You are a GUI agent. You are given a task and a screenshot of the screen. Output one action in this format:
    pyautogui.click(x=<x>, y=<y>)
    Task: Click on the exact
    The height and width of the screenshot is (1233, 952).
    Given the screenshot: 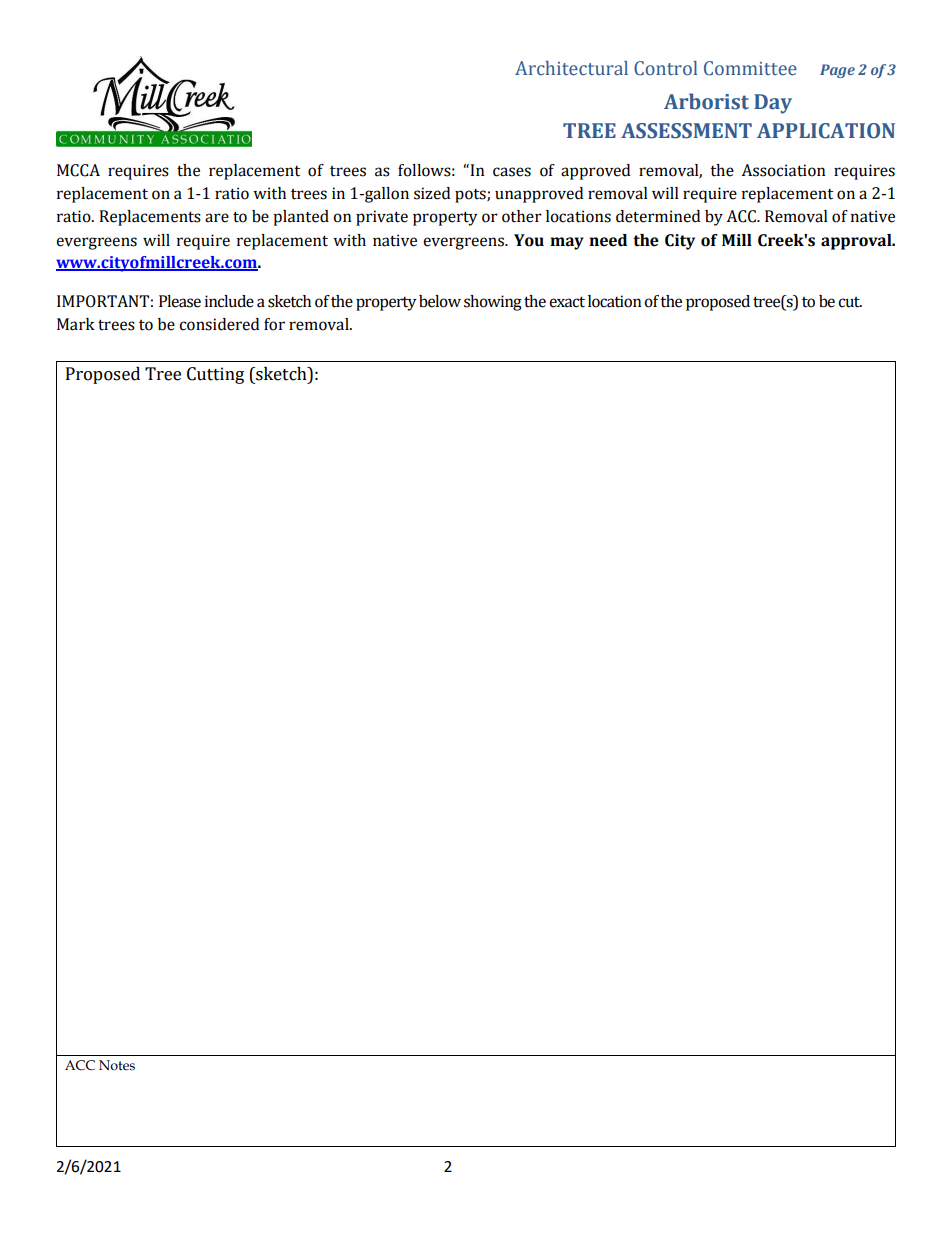 What is the action you would take?
    pyautogui.click(x=567, y=302)
